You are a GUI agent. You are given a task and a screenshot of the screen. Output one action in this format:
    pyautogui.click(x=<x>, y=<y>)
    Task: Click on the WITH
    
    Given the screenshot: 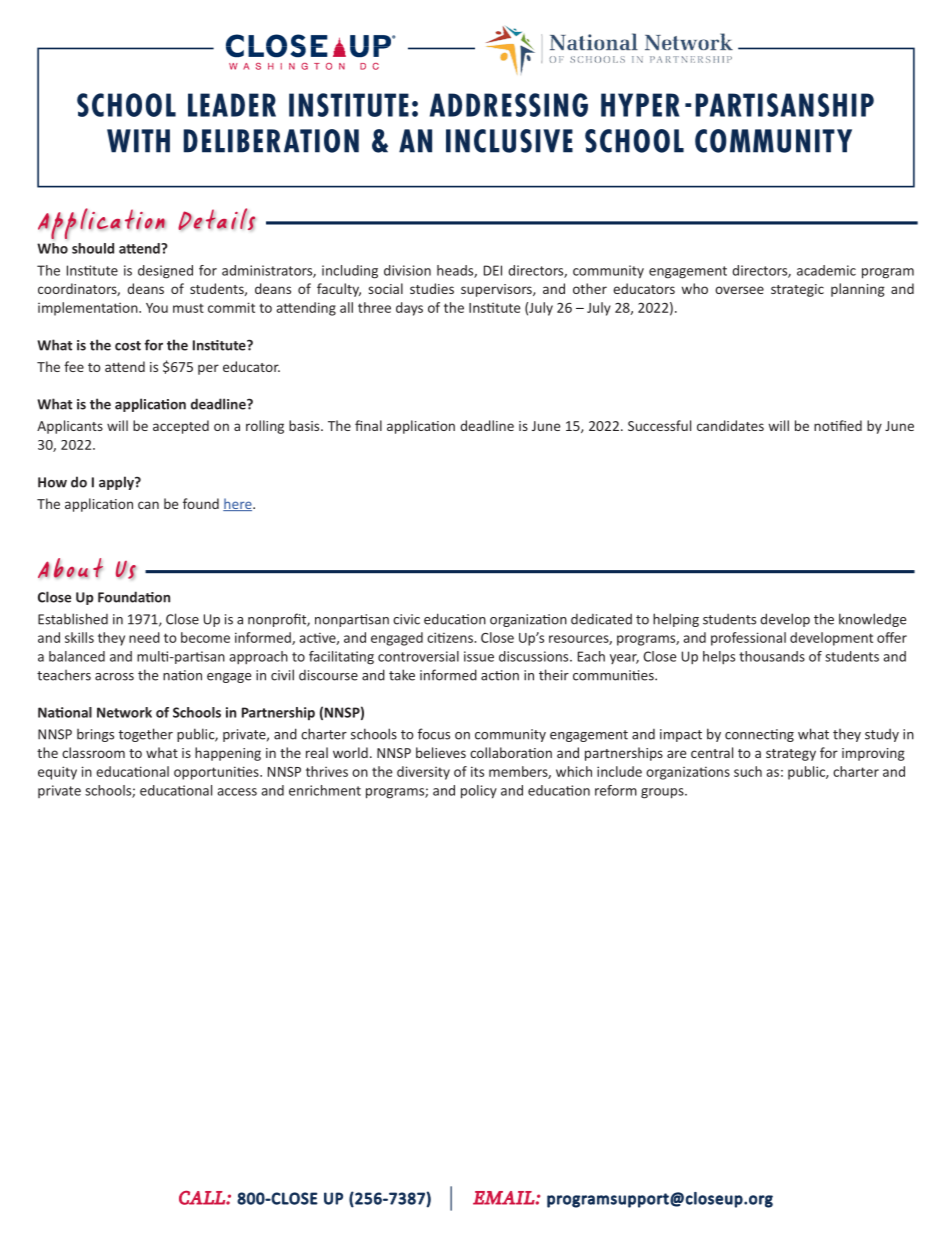 What is the action you would take?
    pyautogui.click(x=138, y=141)
